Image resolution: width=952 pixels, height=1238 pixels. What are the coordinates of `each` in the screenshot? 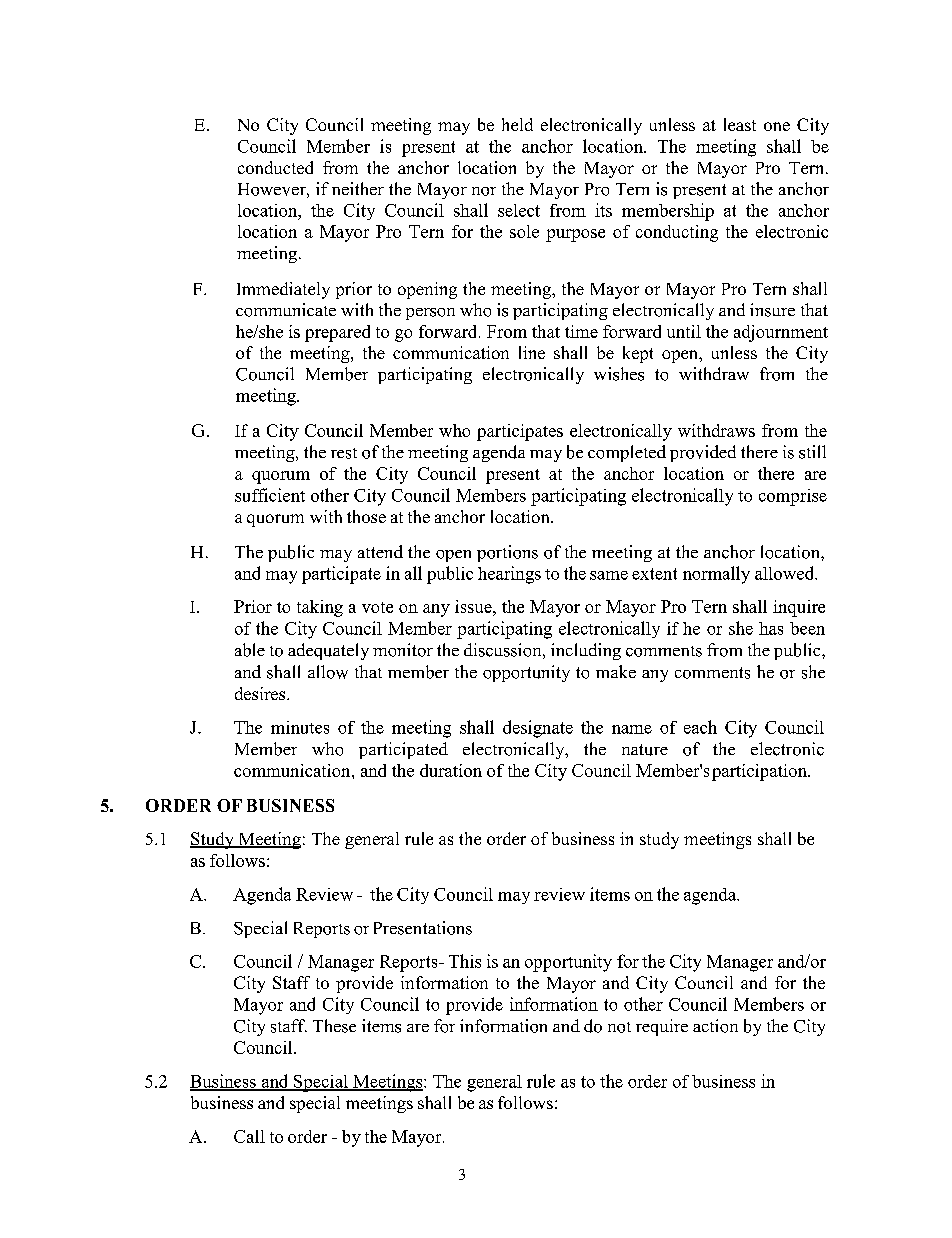 It's located at (700, 727).
